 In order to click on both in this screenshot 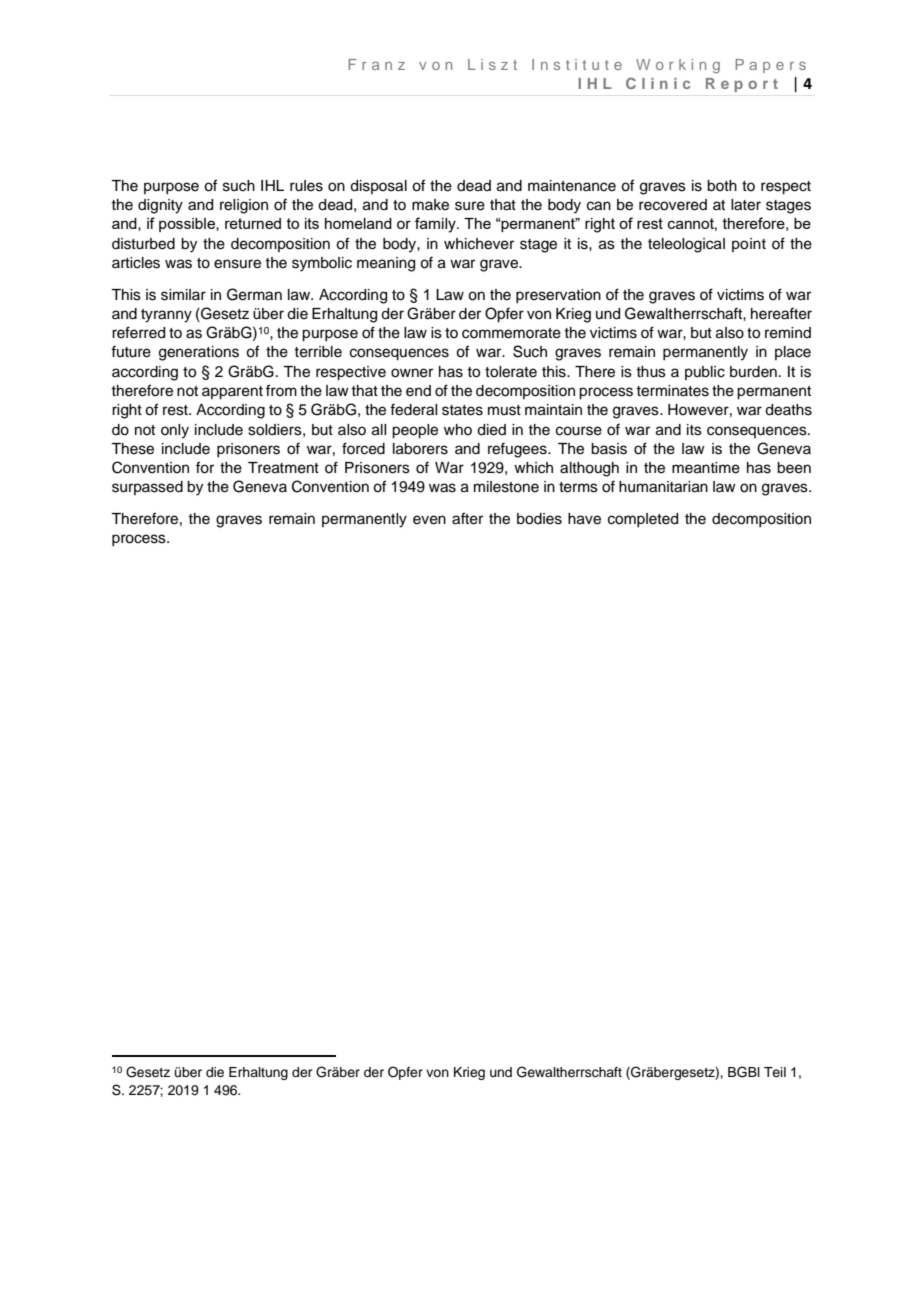, I will do `click(722, 186)`.
